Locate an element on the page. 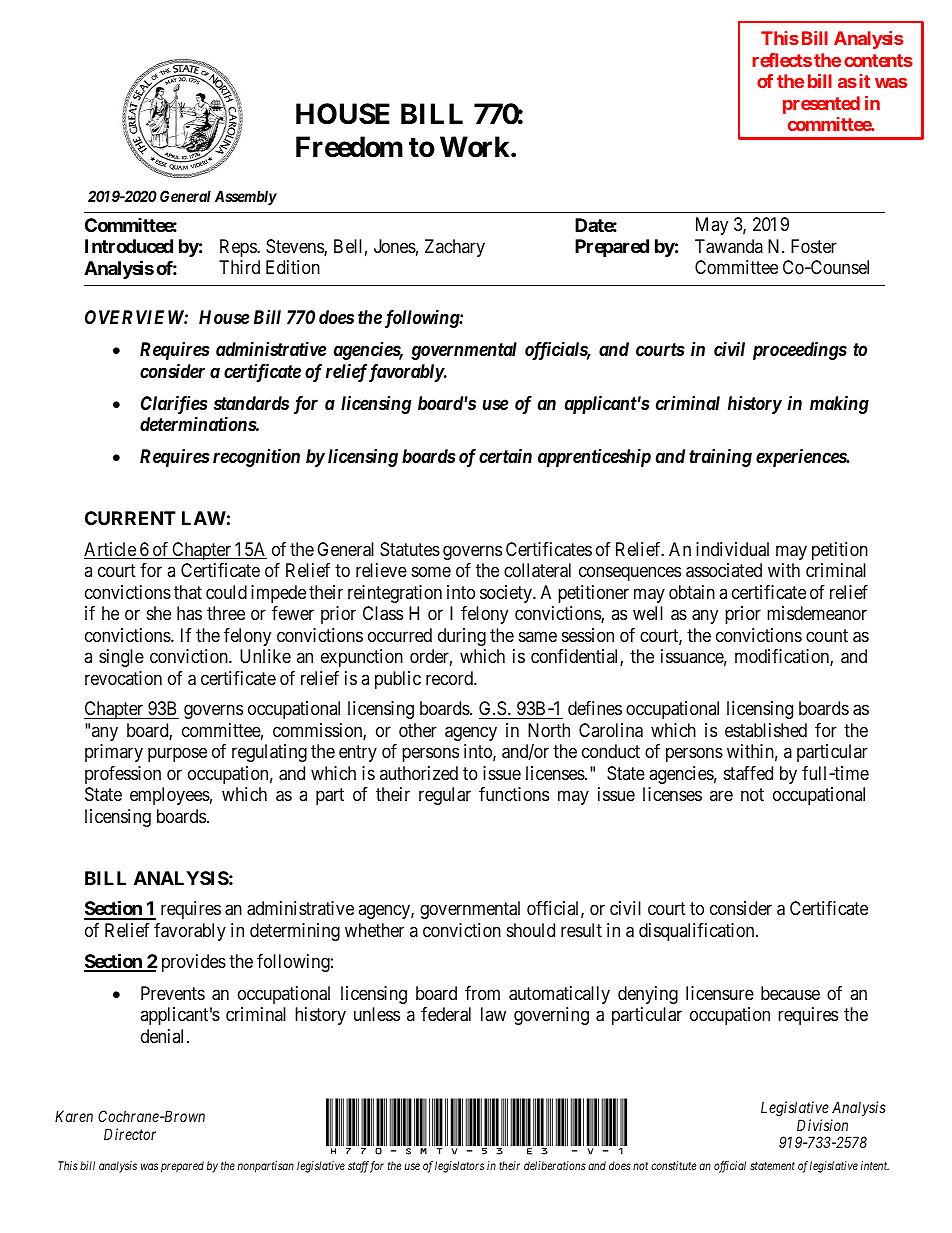  should is located at coordinates (531, 930).
